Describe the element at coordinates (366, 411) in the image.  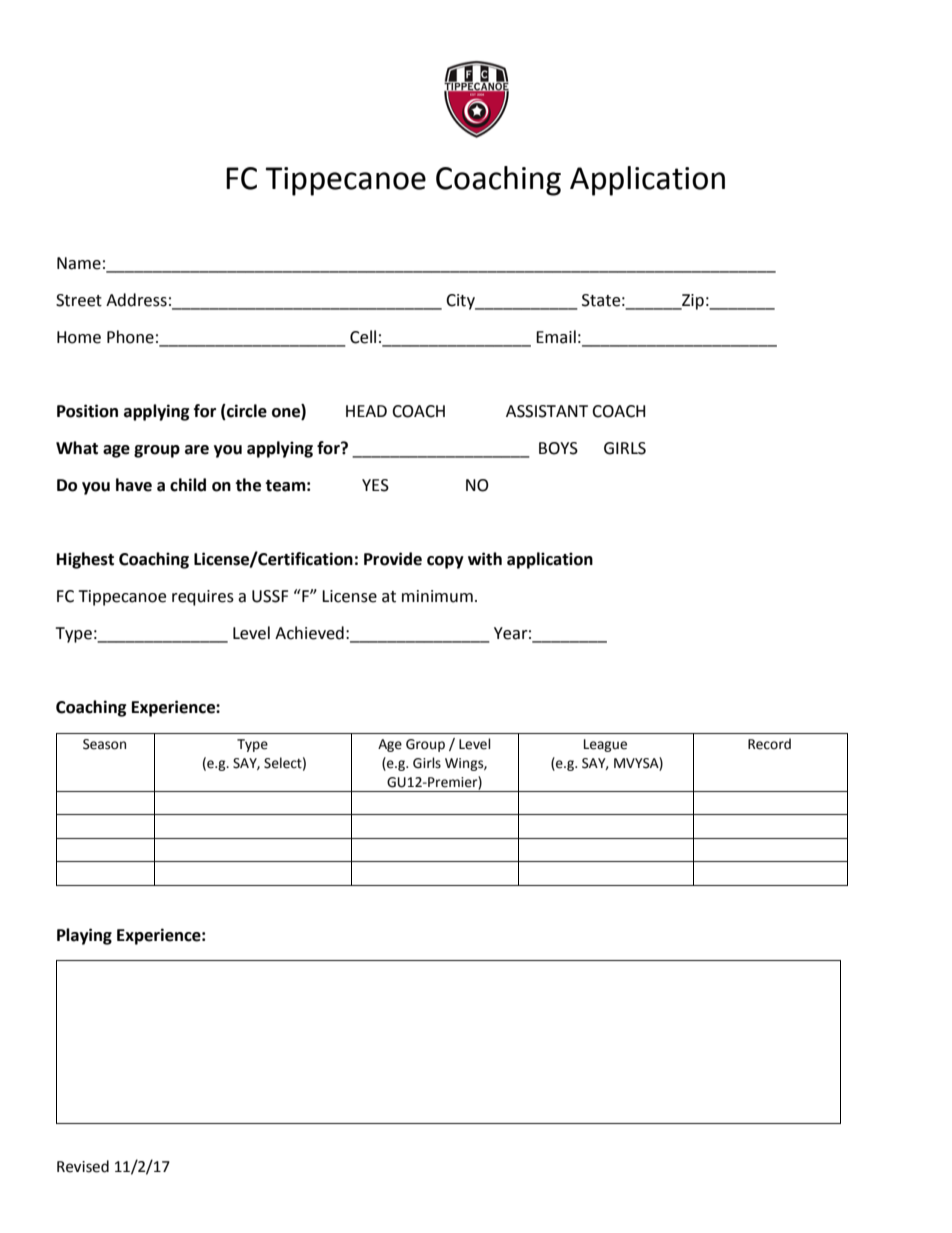
I see `HEAD` at that location.
